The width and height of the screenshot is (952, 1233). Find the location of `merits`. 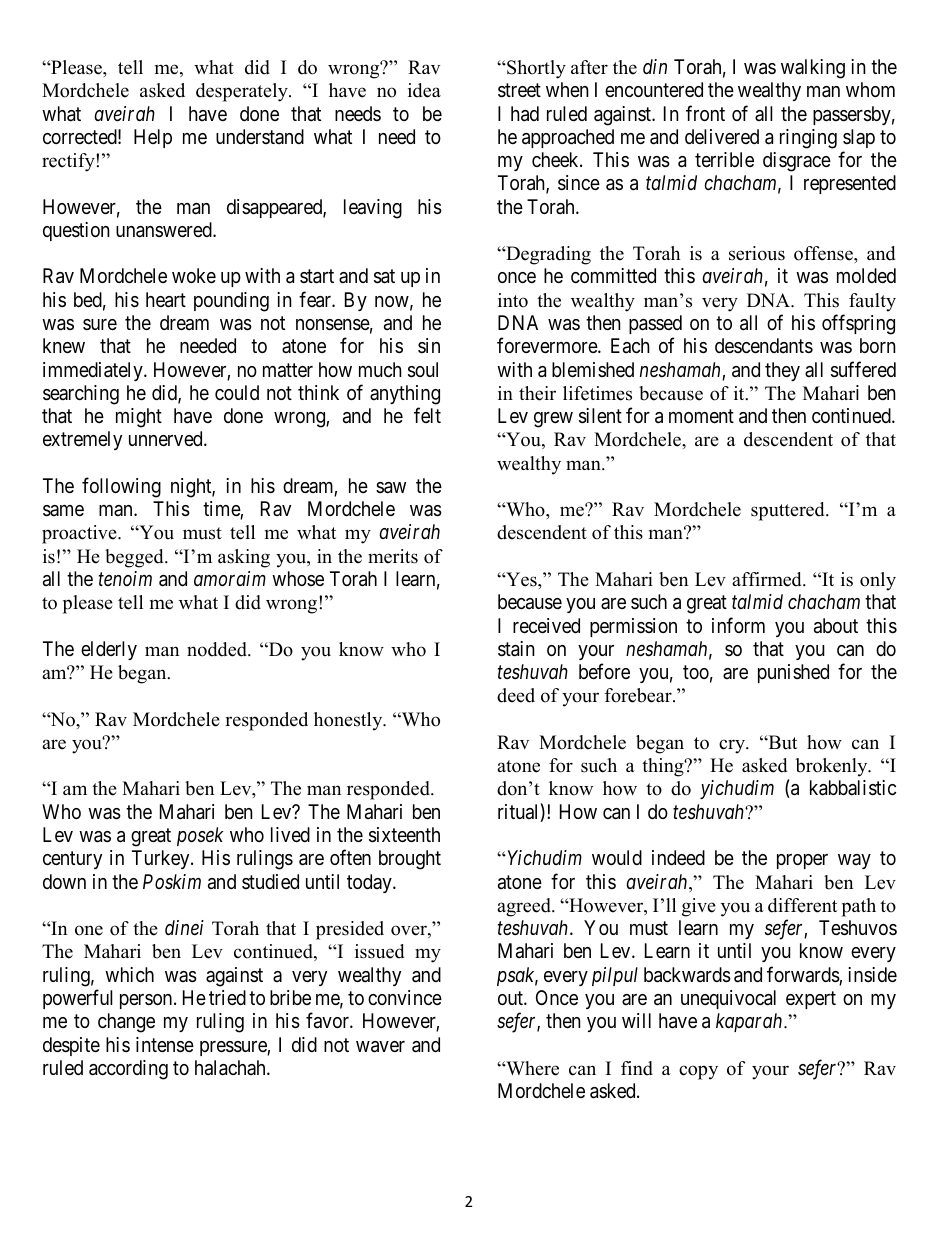

merits is located at coordinates (393, 556).
